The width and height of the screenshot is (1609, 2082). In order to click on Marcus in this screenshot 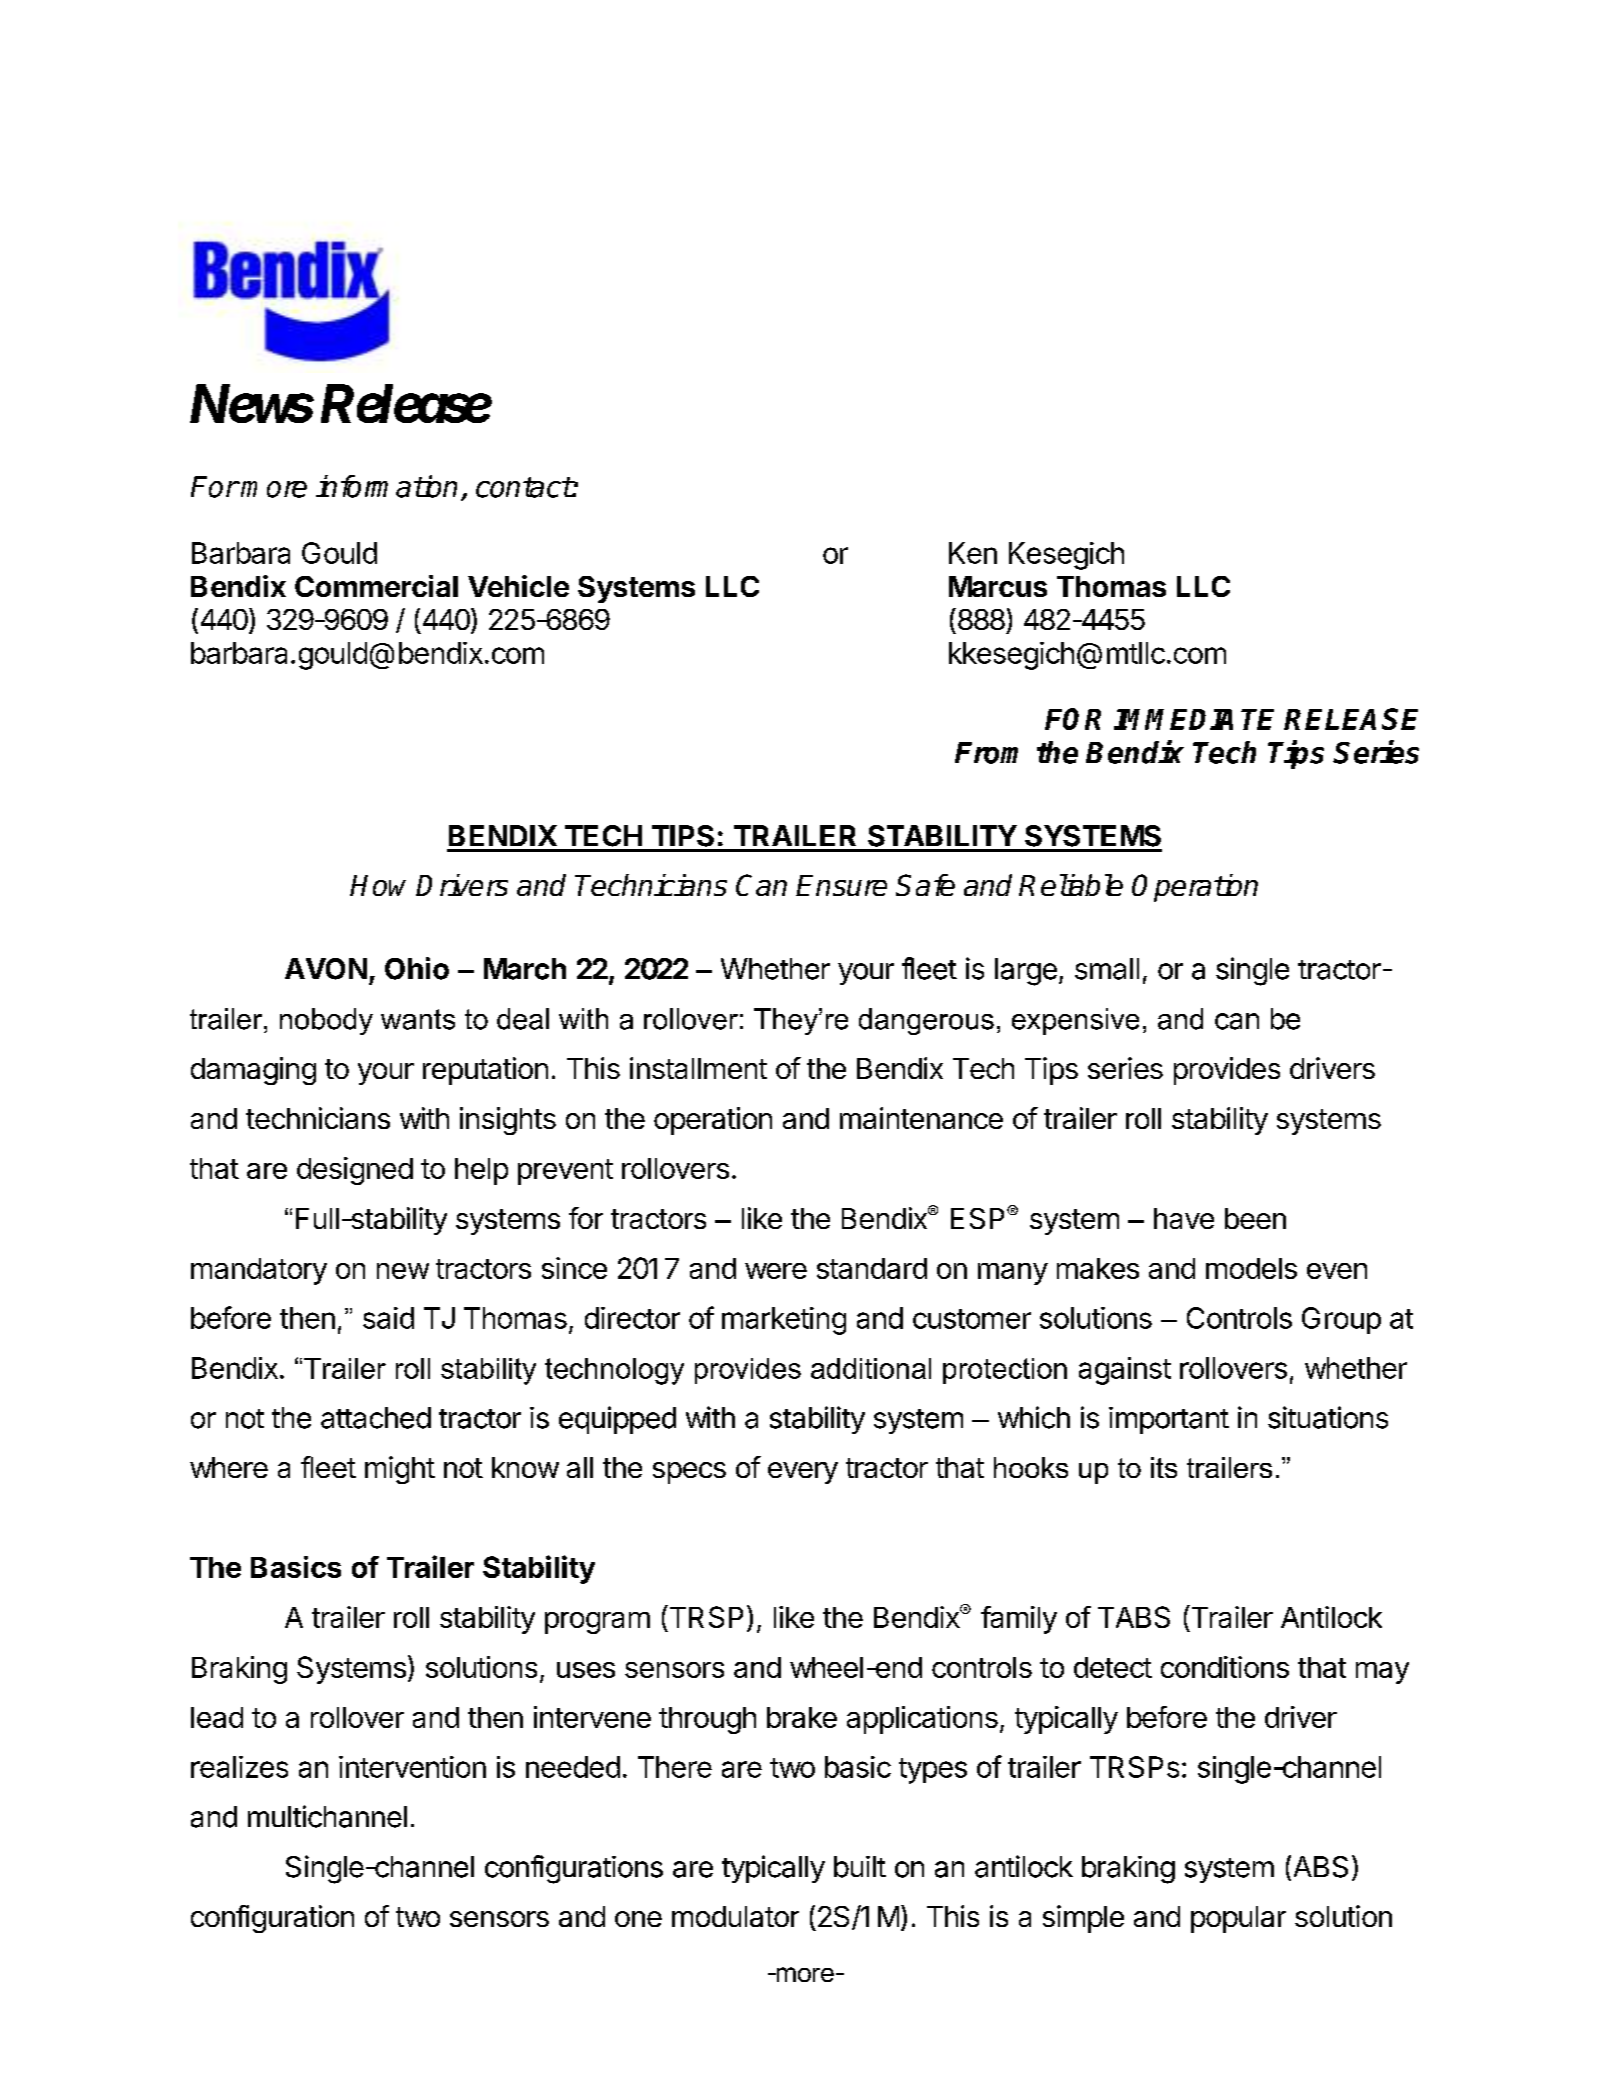, I will do `click(998, 586)`.
